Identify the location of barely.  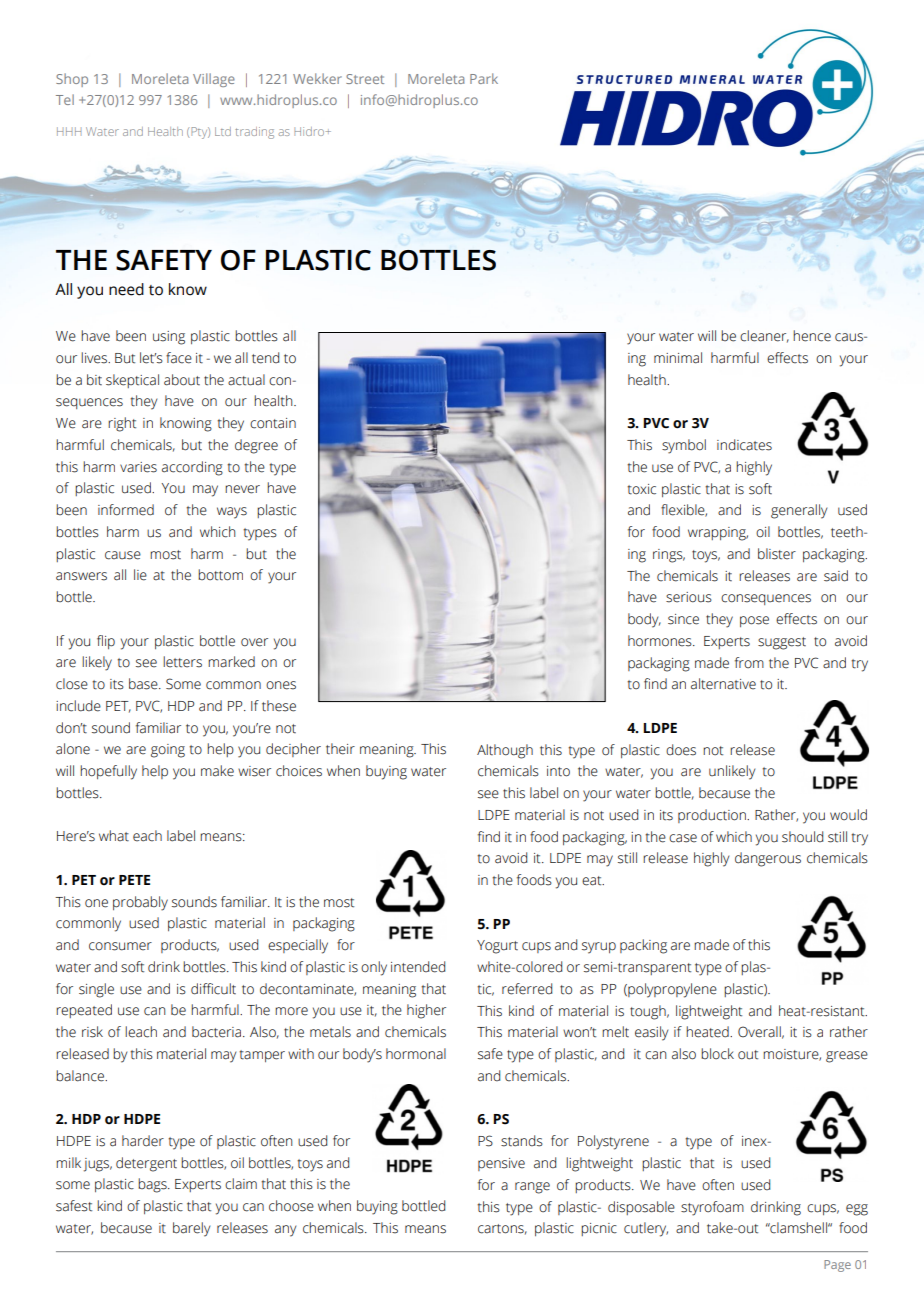
(191, 1229).
